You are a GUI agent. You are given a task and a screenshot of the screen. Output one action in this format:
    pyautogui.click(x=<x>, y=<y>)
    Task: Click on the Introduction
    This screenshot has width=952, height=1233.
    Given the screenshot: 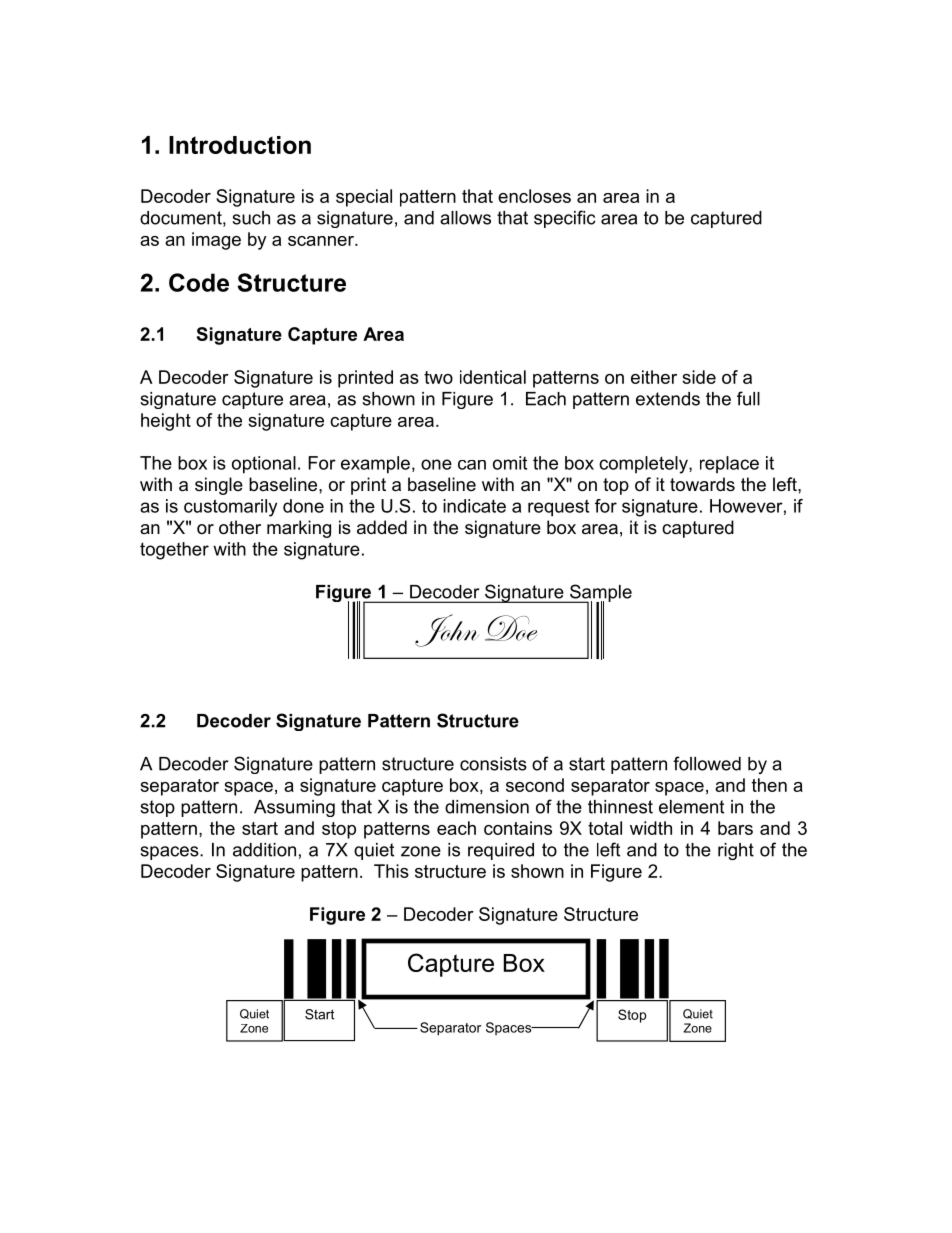 What is the action you would take?
    pyautogui.click(x=240, y=145)
